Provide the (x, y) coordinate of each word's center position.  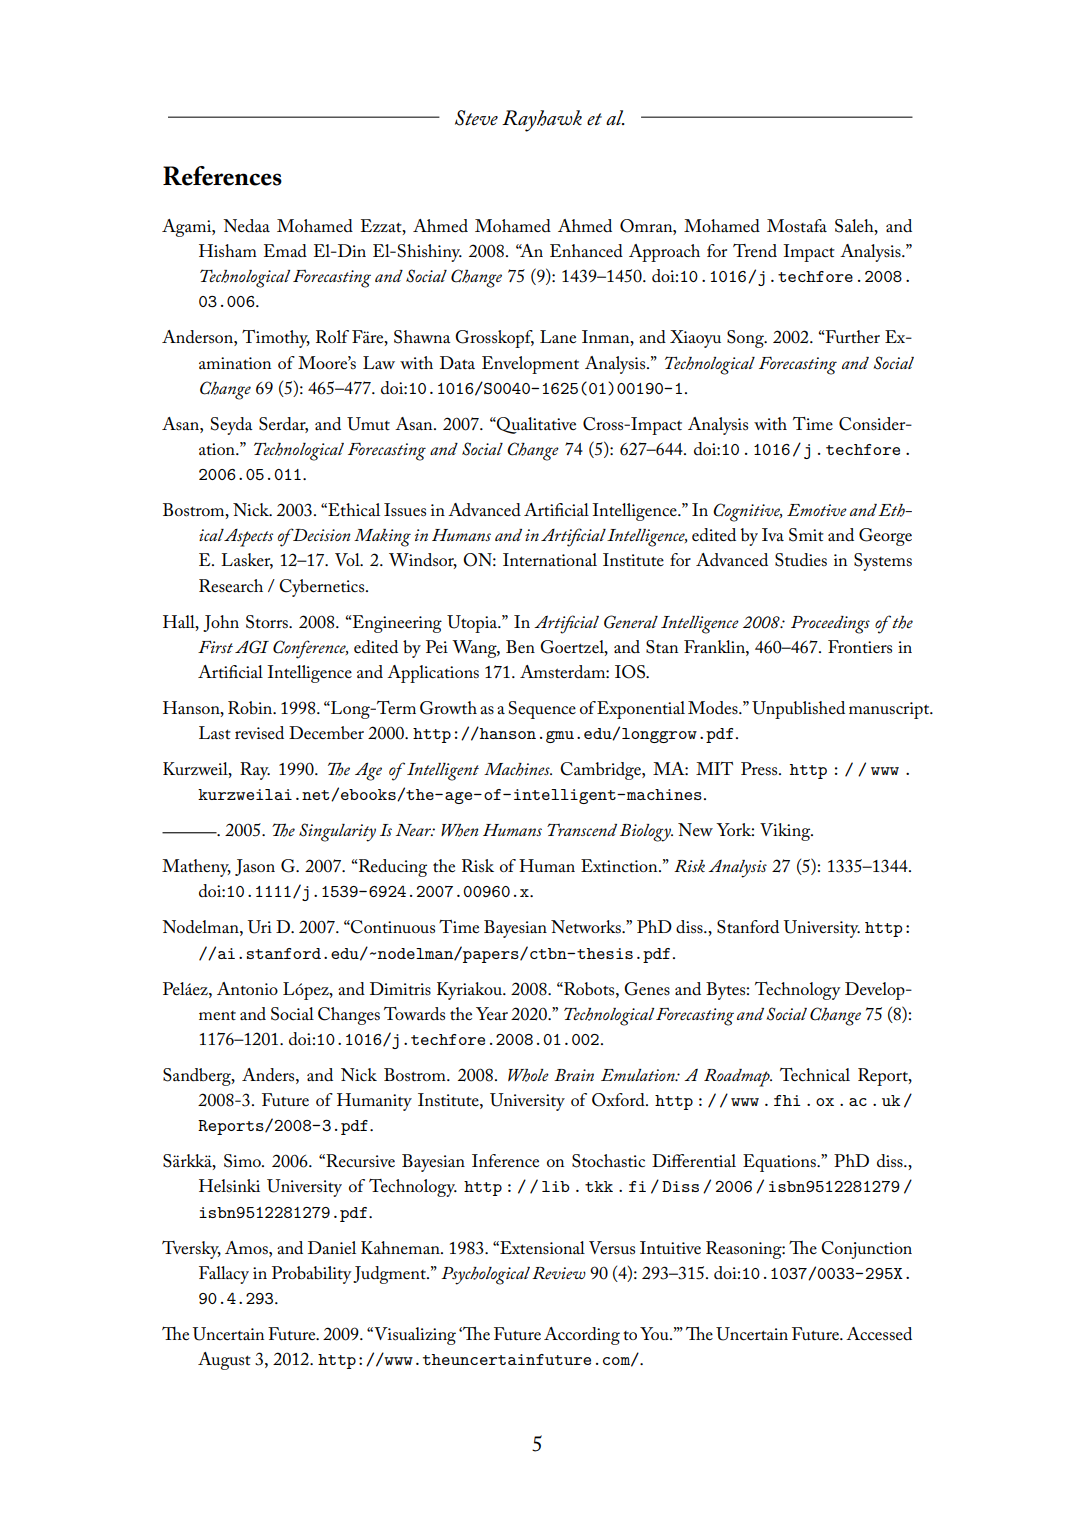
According (582, 1336)
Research (231, 586)
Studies (801, 560)
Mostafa (797, 226)
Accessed (879, 1334)
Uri (260, 927)
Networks (587, 926)
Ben (520, 646)
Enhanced (586, 251)
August (224, 1361)
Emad (285, 250)
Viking (786, 832)
